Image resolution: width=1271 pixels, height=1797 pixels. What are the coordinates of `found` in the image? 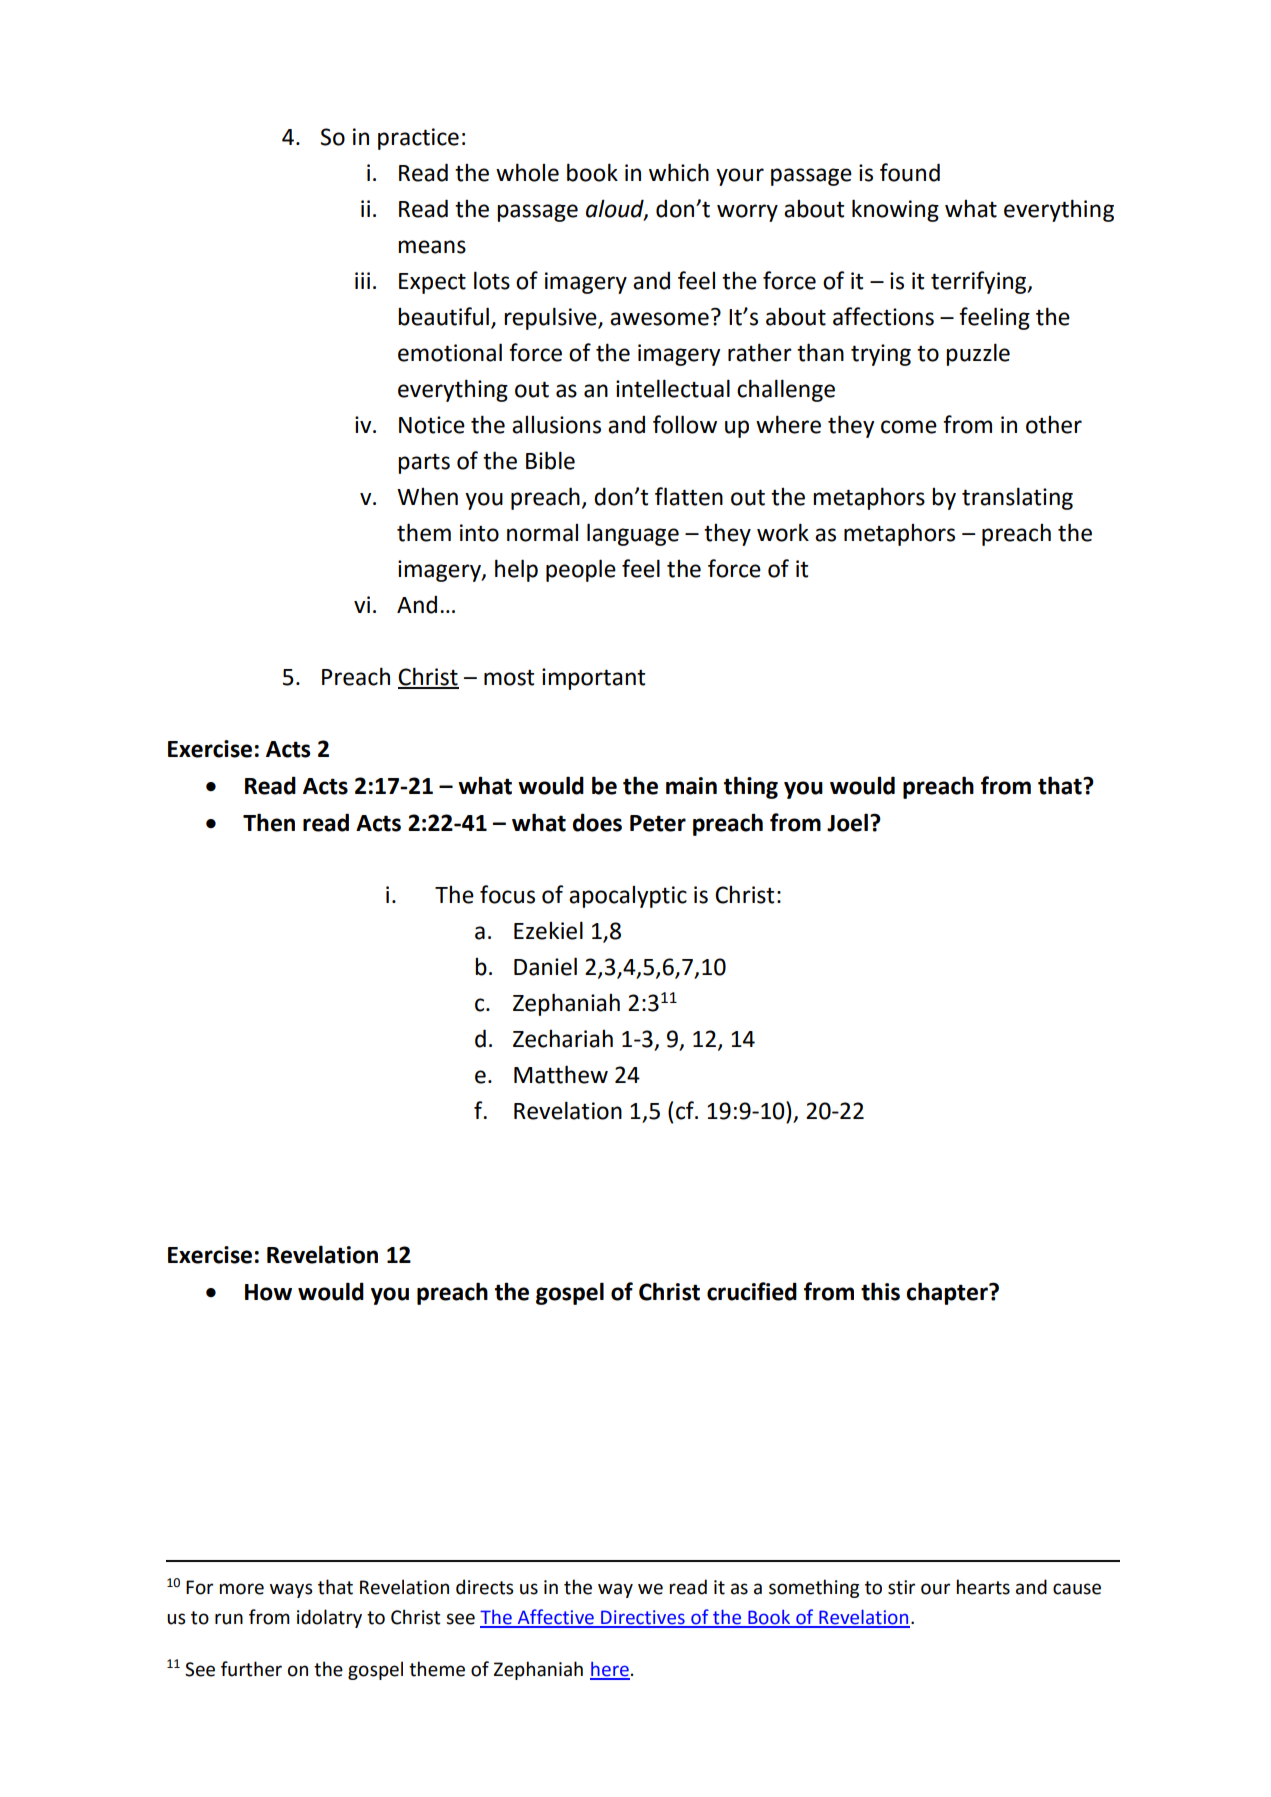 It's located at (910, 172).
